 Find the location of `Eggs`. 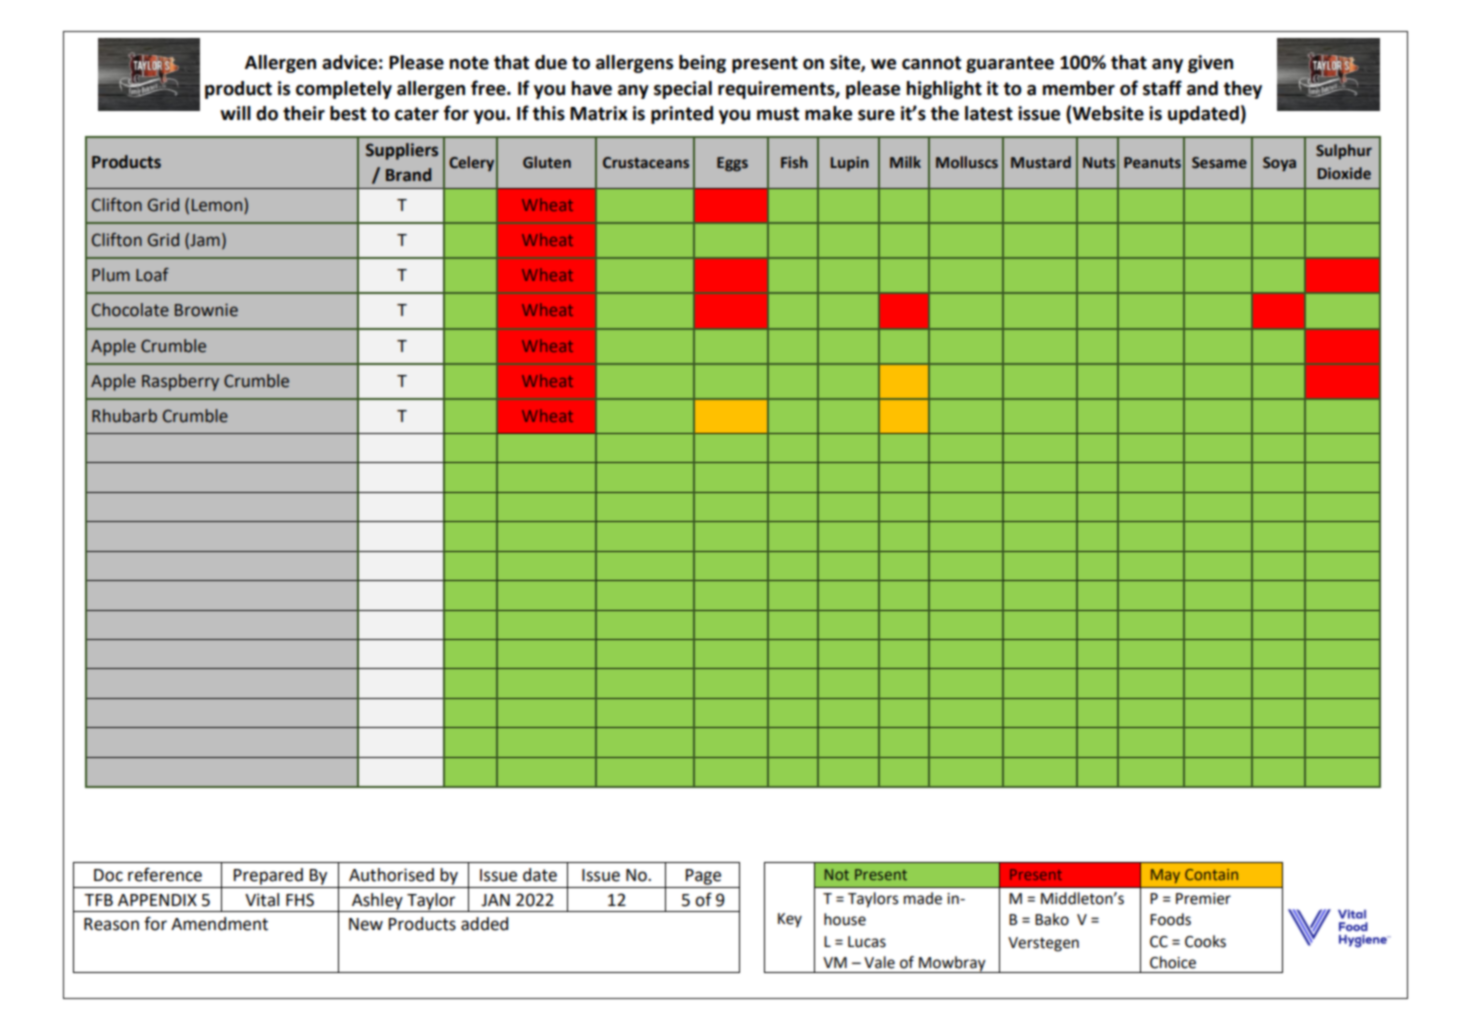

Eggs is located at coordinates (732, 164).
